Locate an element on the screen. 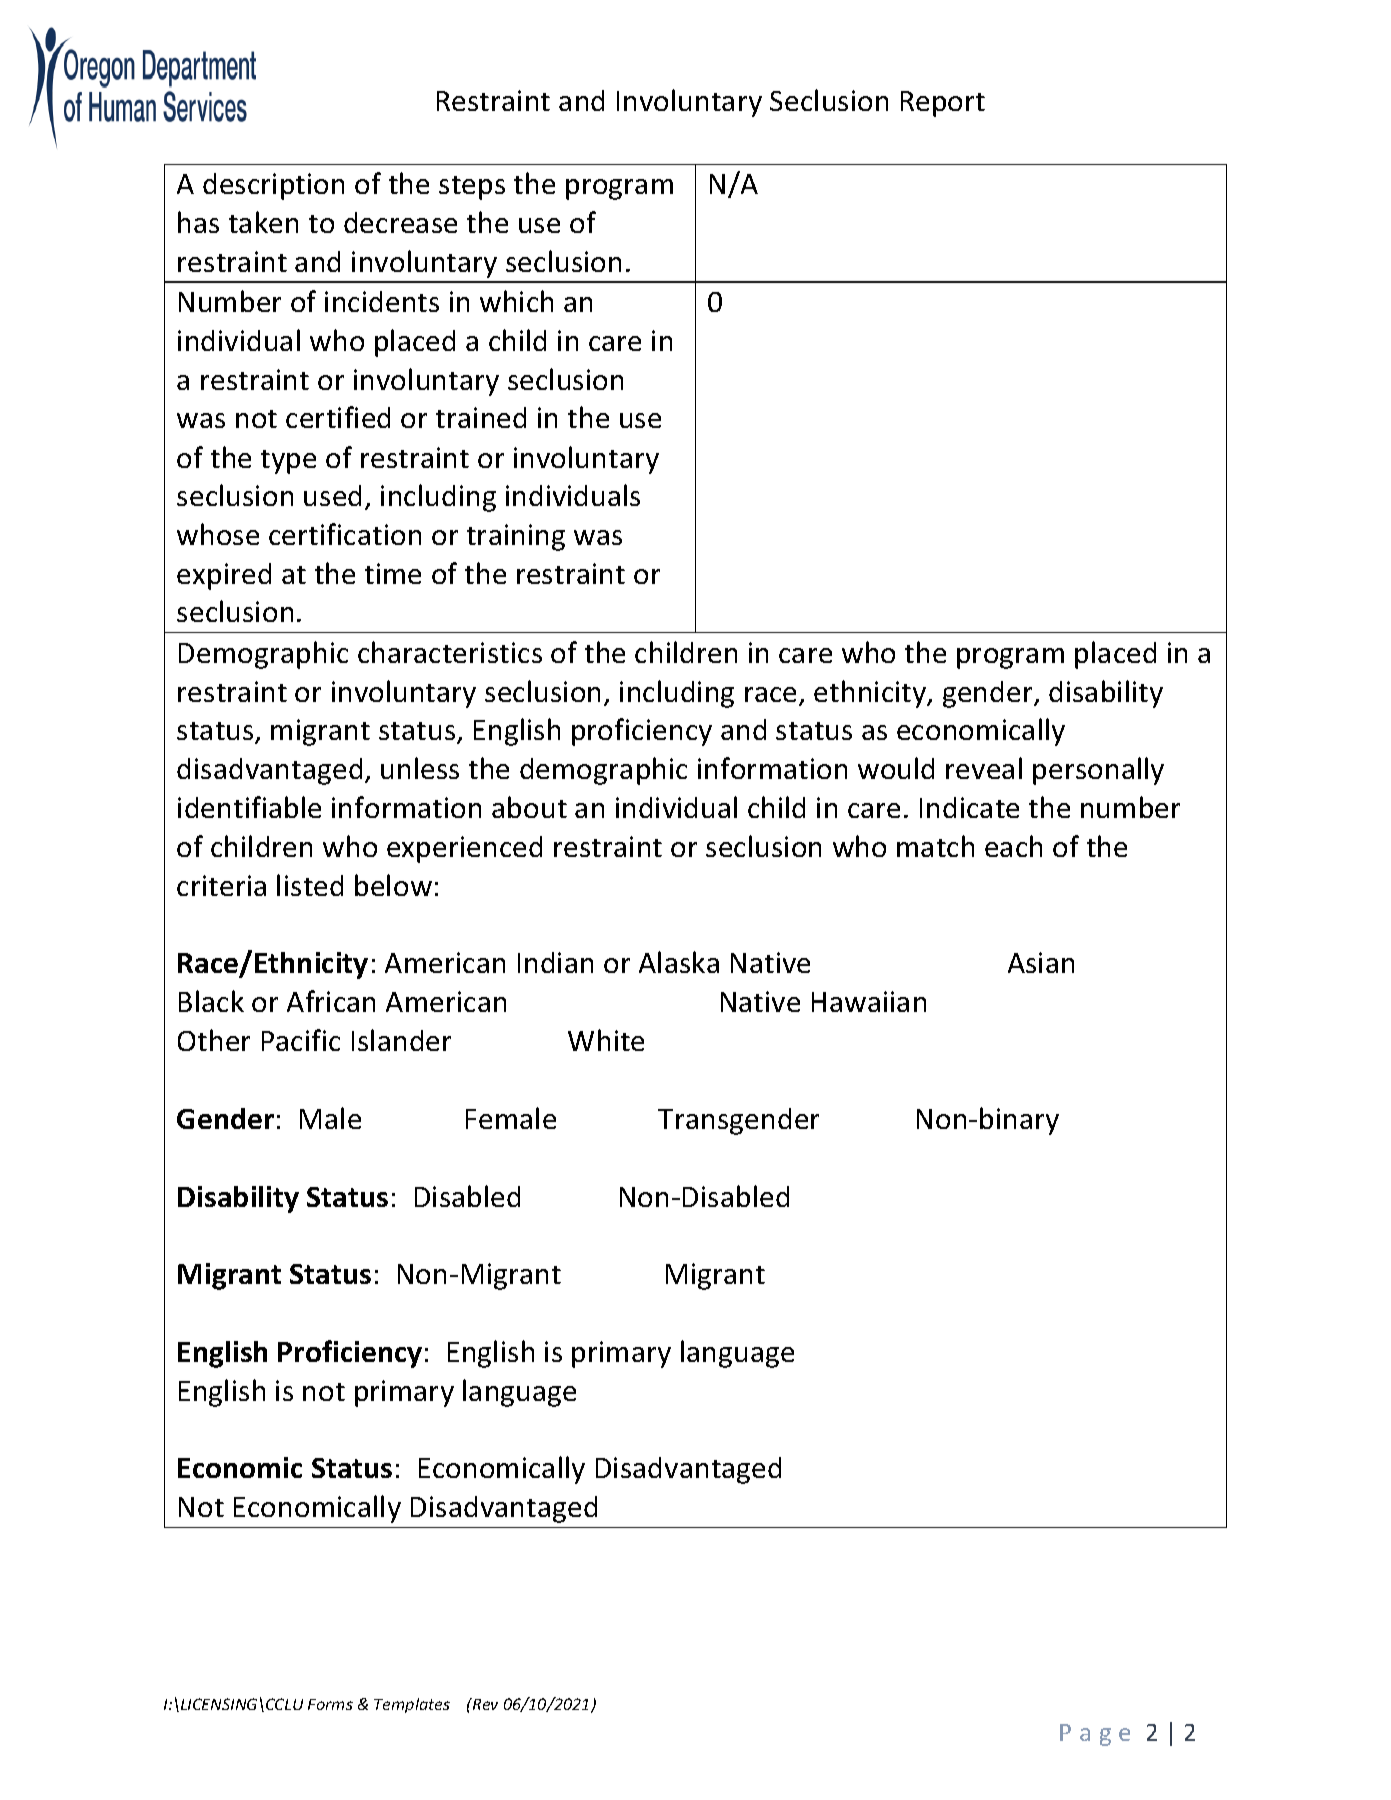 The width and height of the screenshot is (1391, 1800). Page is located at coordinates (1095, 1735).
